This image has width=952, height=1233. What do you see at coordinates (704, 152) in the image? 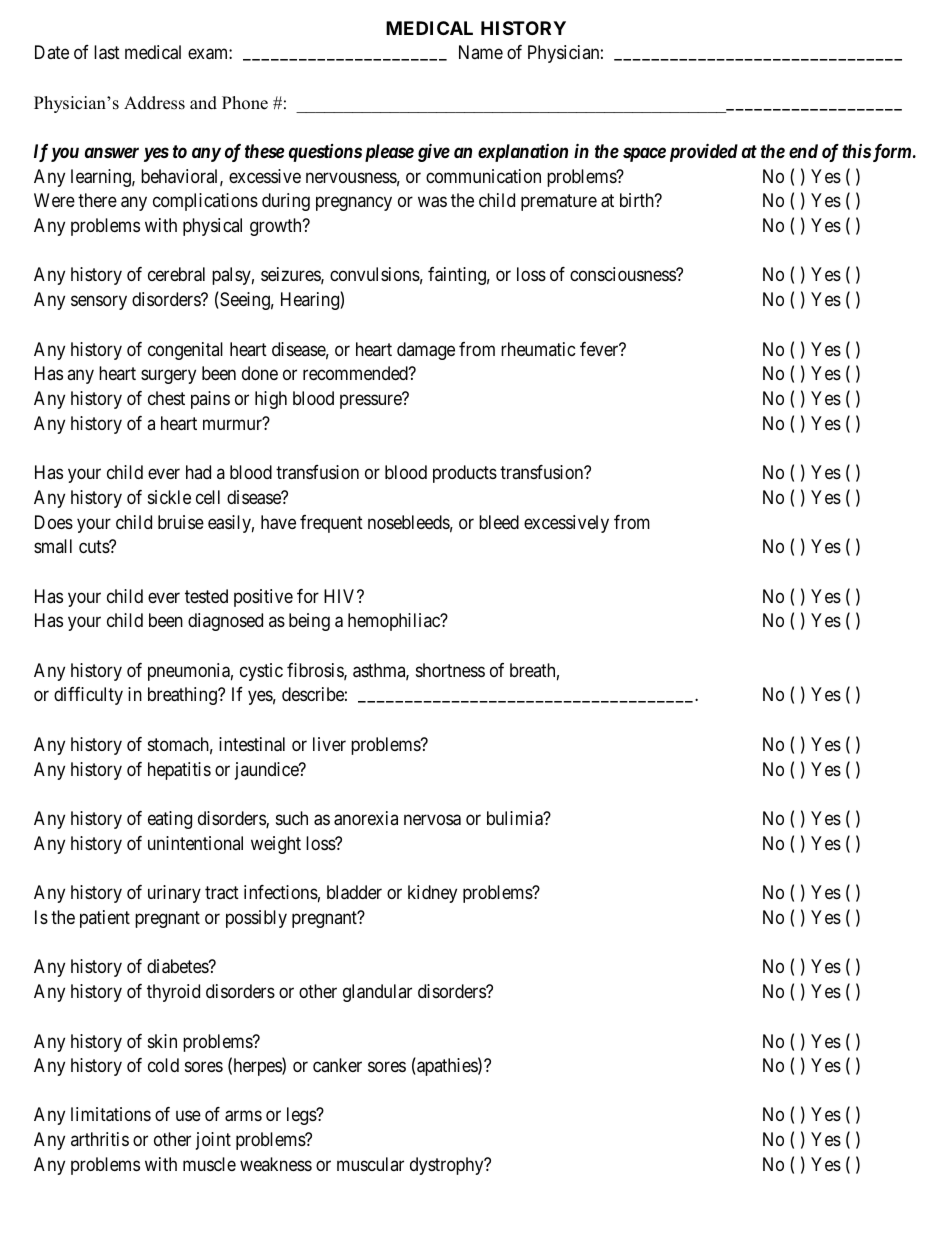
I see `provided` at bounding box center [704, 152].
